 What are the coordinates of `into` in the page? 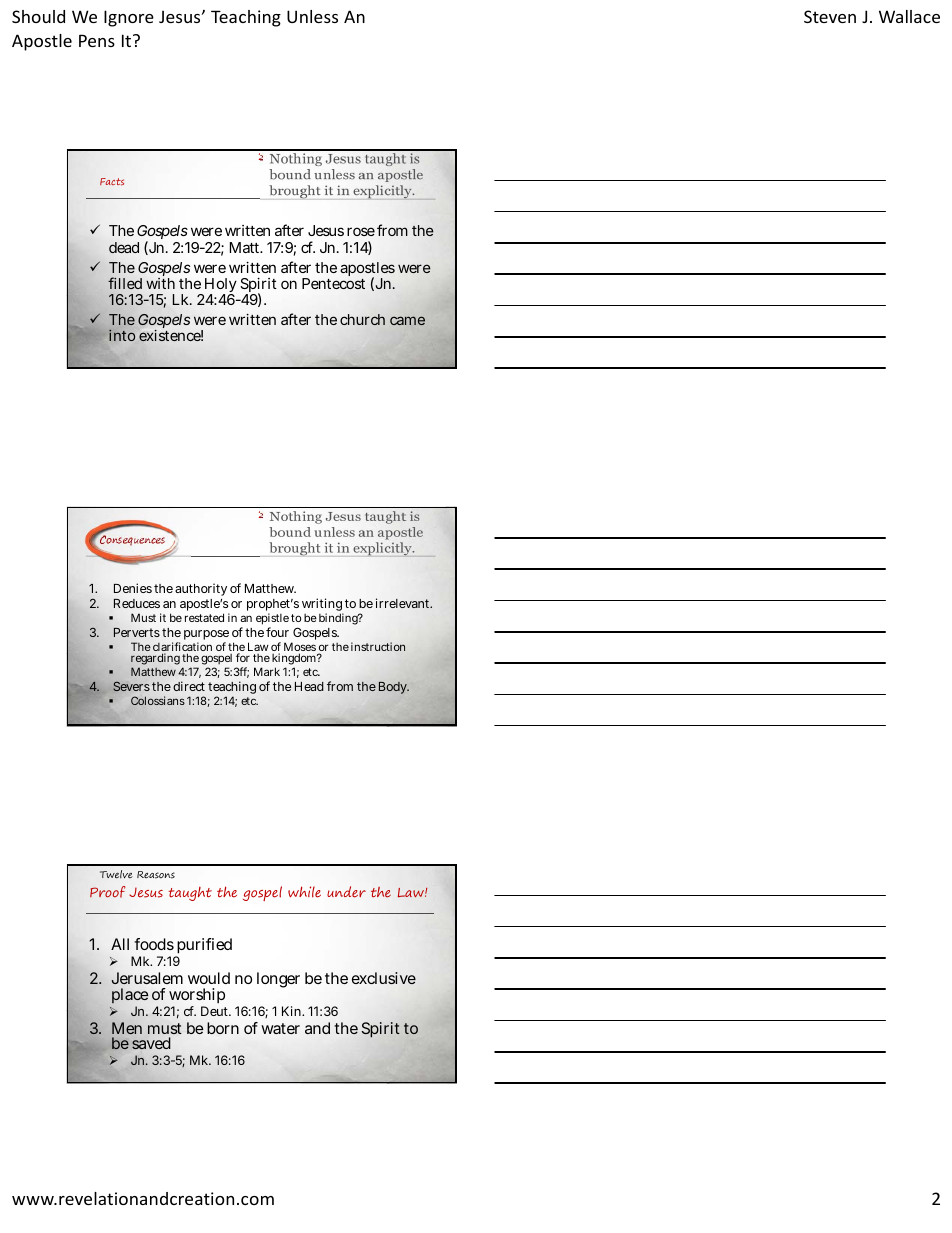 It's located at (122, 335).
